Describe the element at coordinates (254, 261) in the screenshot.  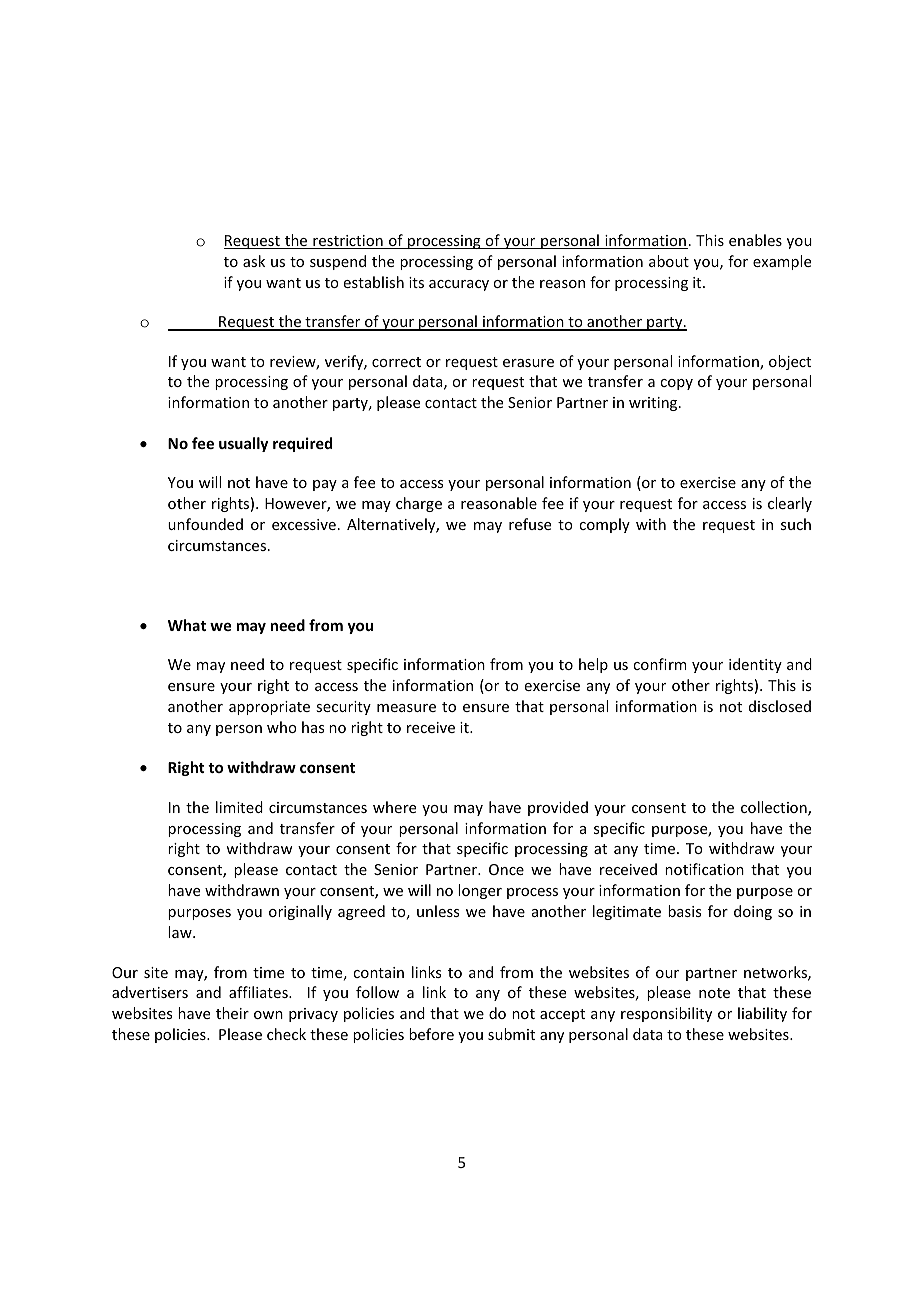
I see `ask` at that location.
